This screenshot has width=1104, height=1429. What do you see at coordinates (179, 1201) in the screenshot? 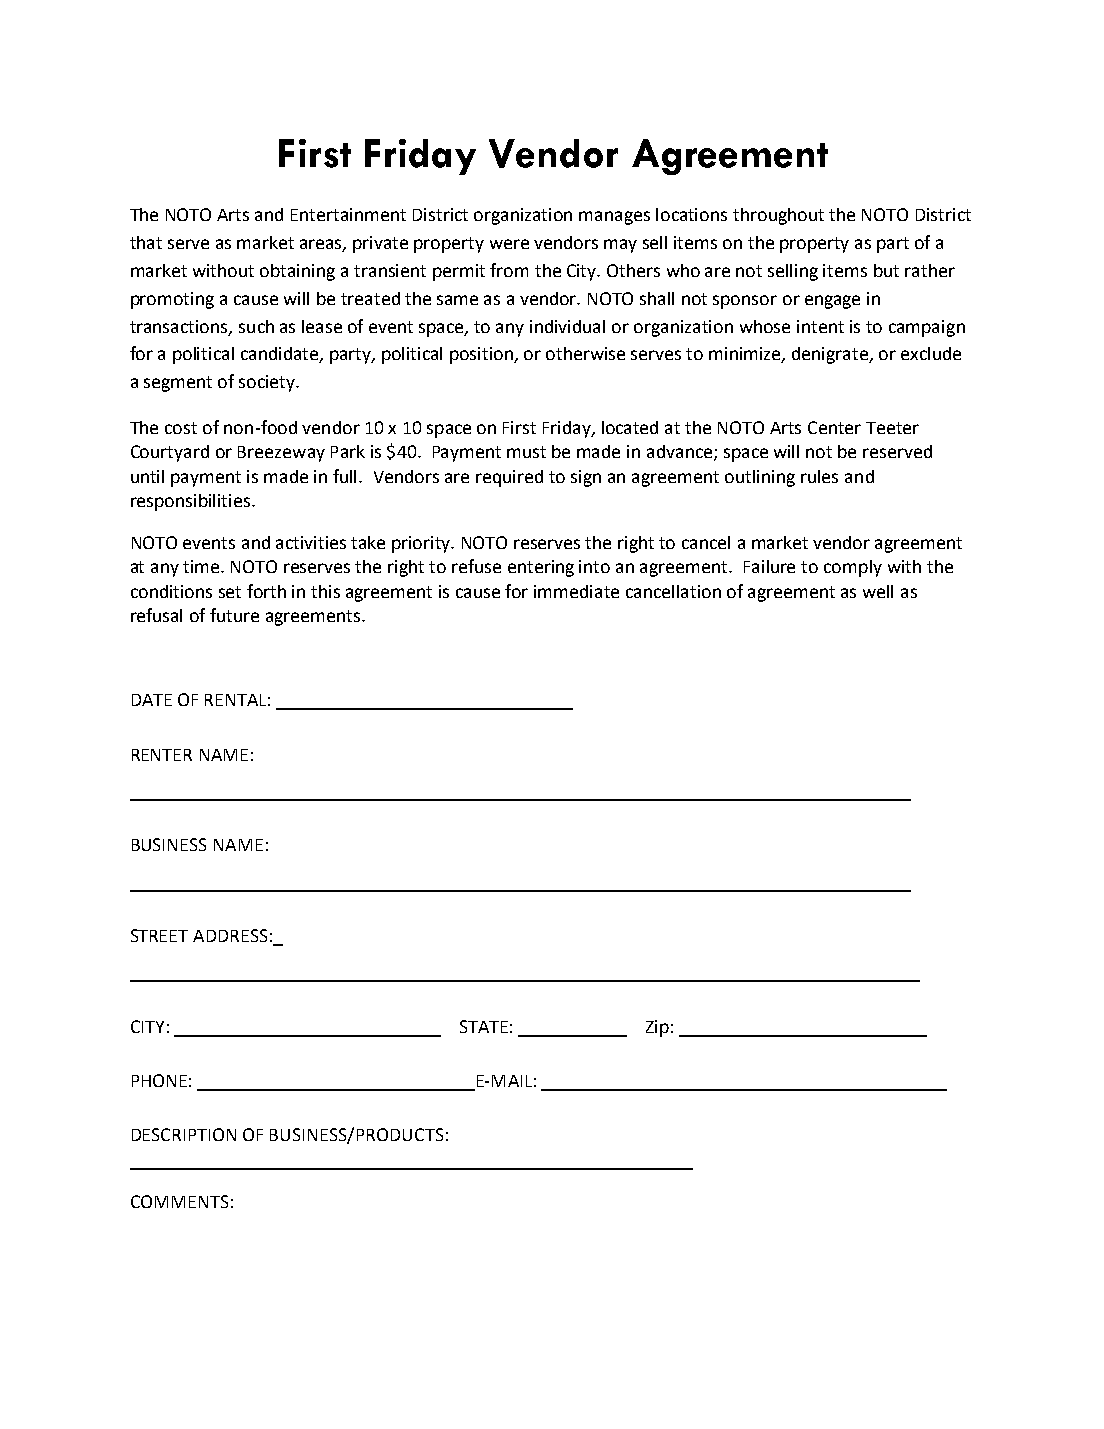
I see `COMMENTS` at bounding box center [179, 1201].
